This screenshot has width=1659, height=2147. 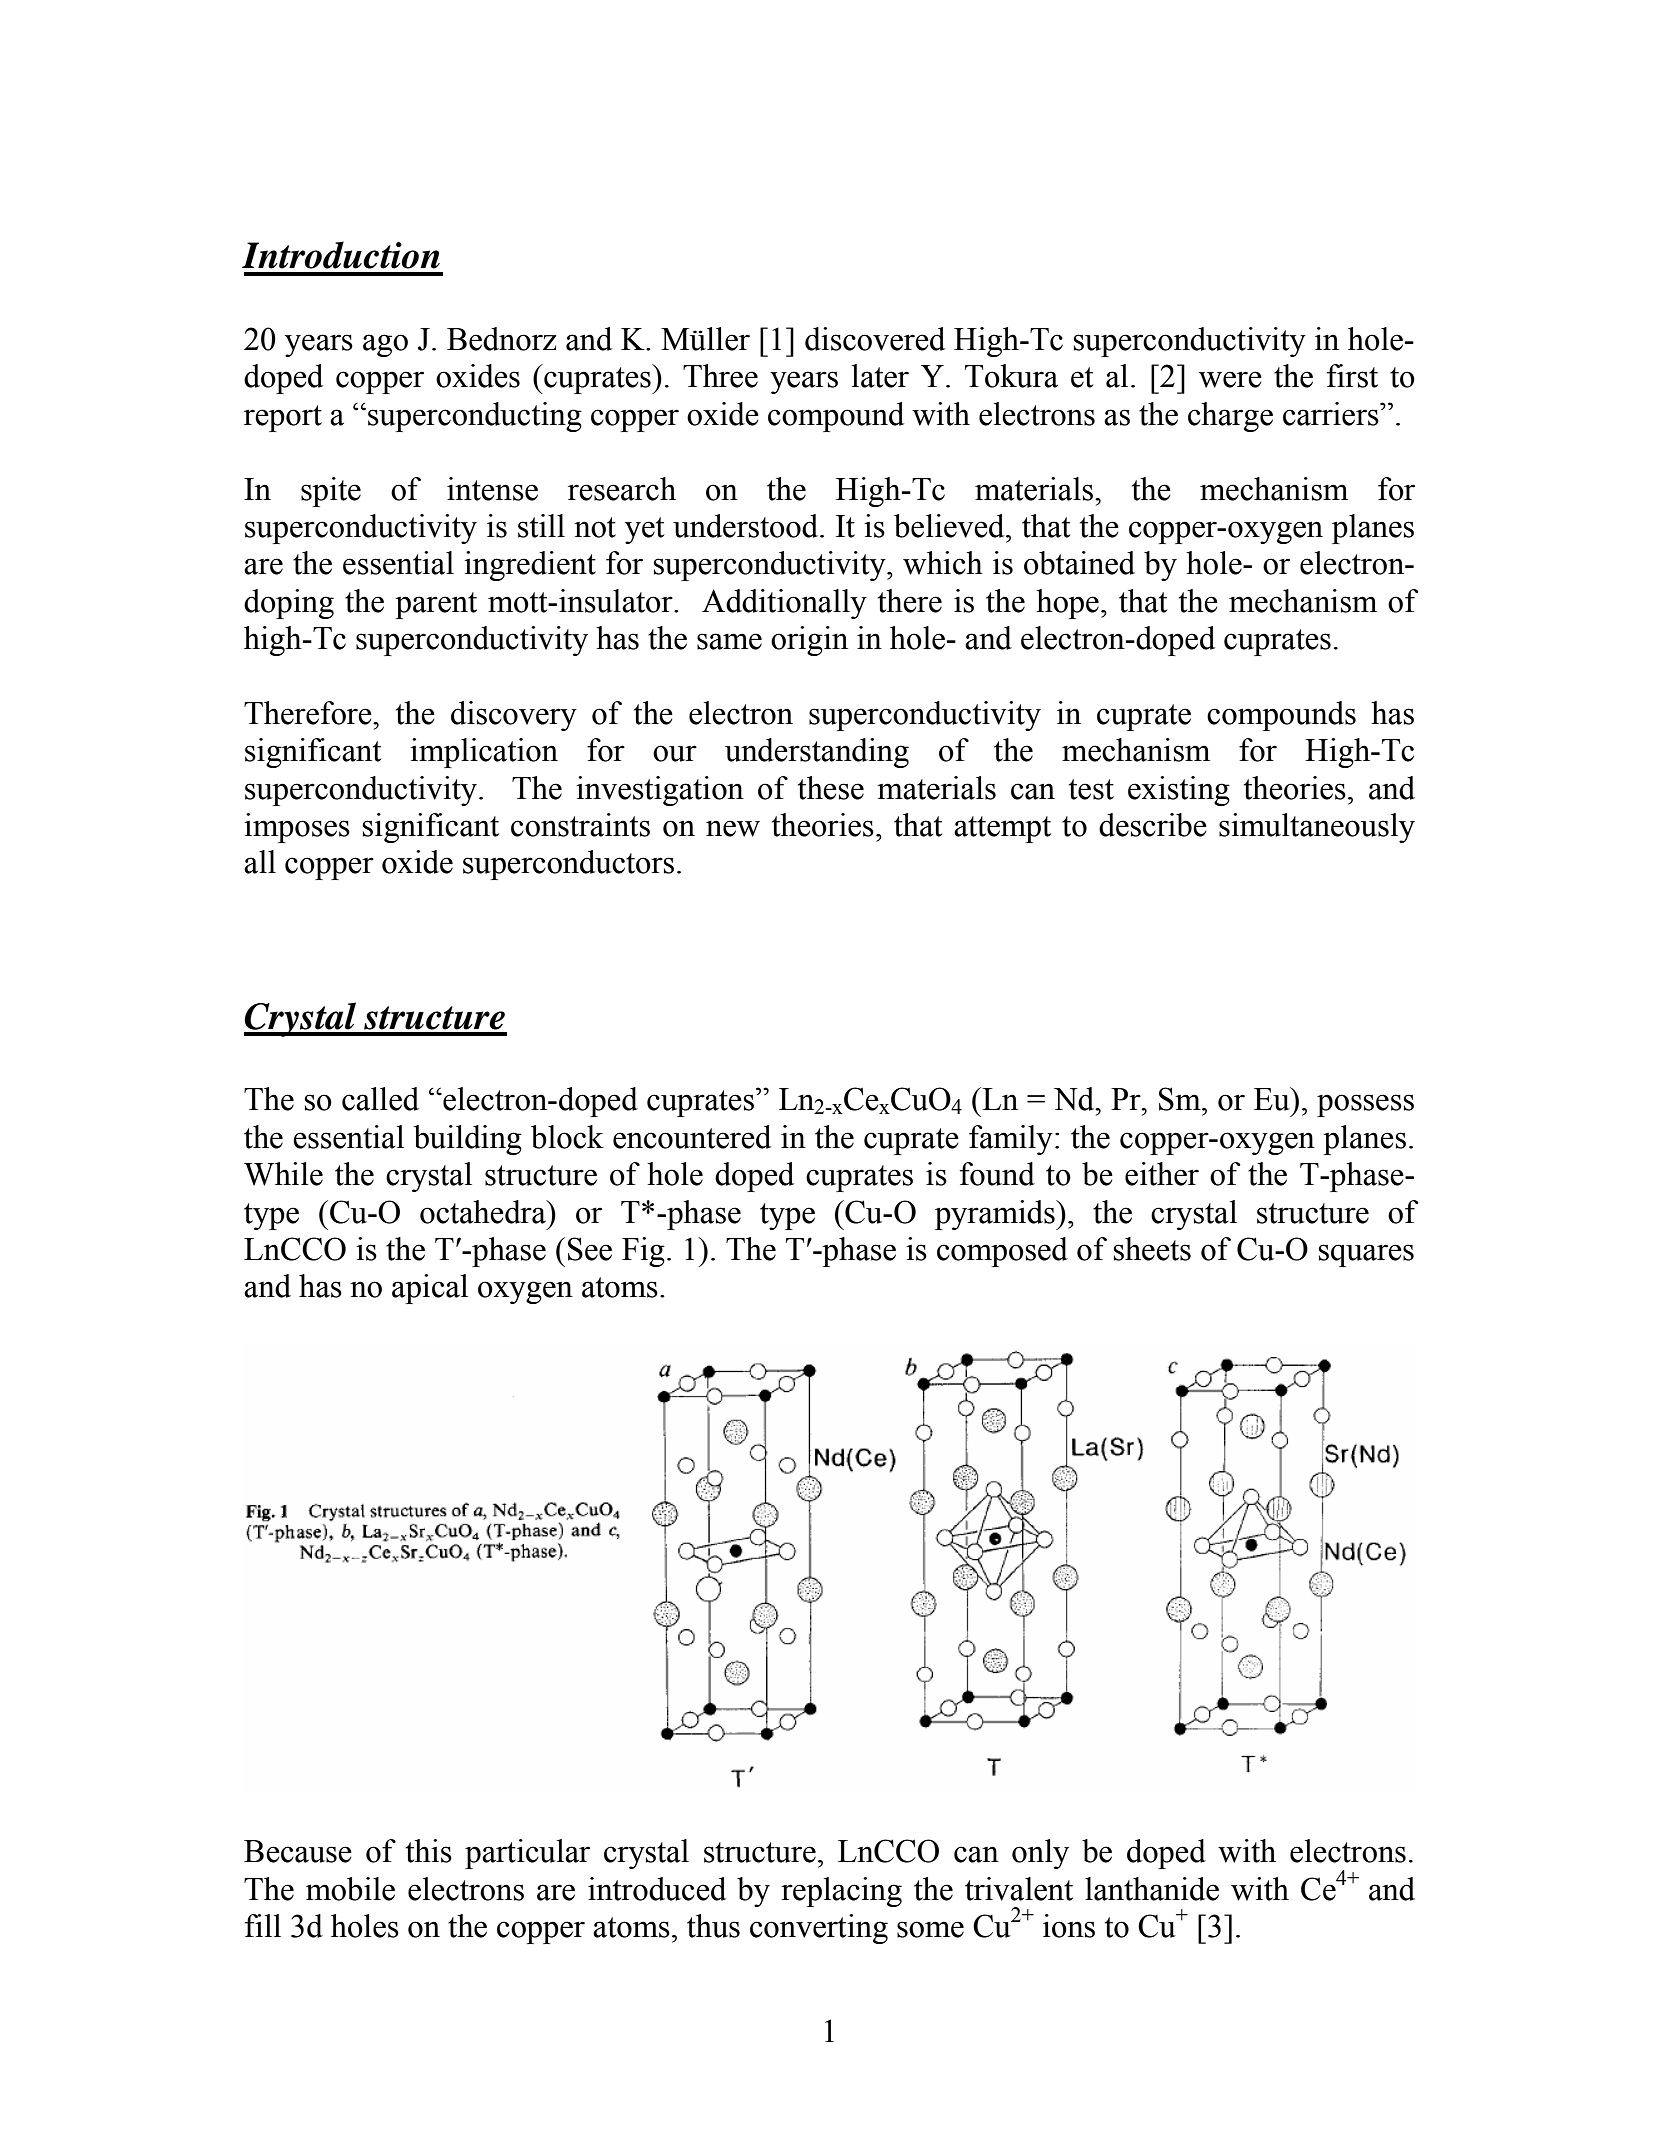 I want to click on either, so click(x=1162, y=1174).
